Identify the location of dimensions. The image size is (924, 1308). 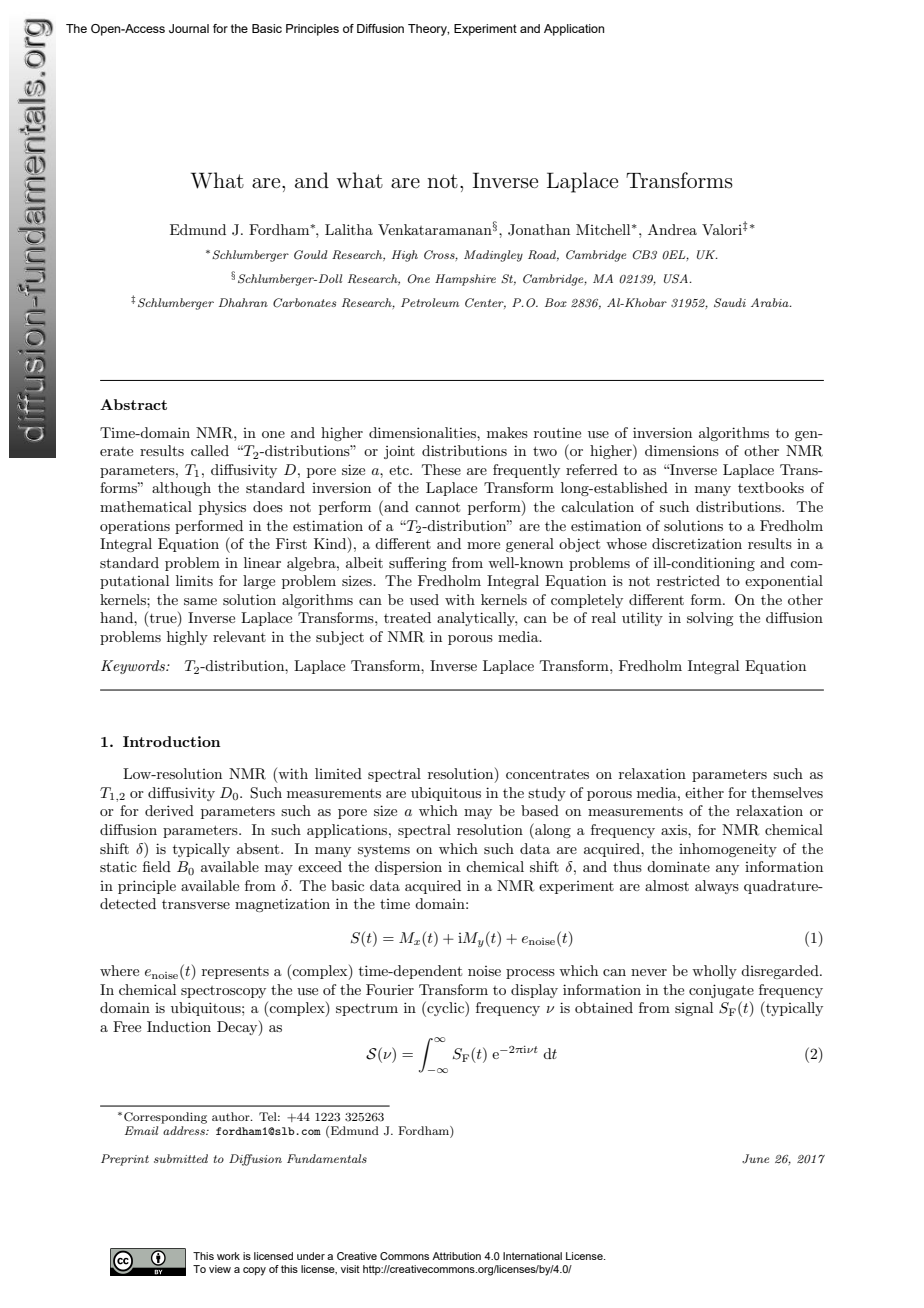
(682, 450).
